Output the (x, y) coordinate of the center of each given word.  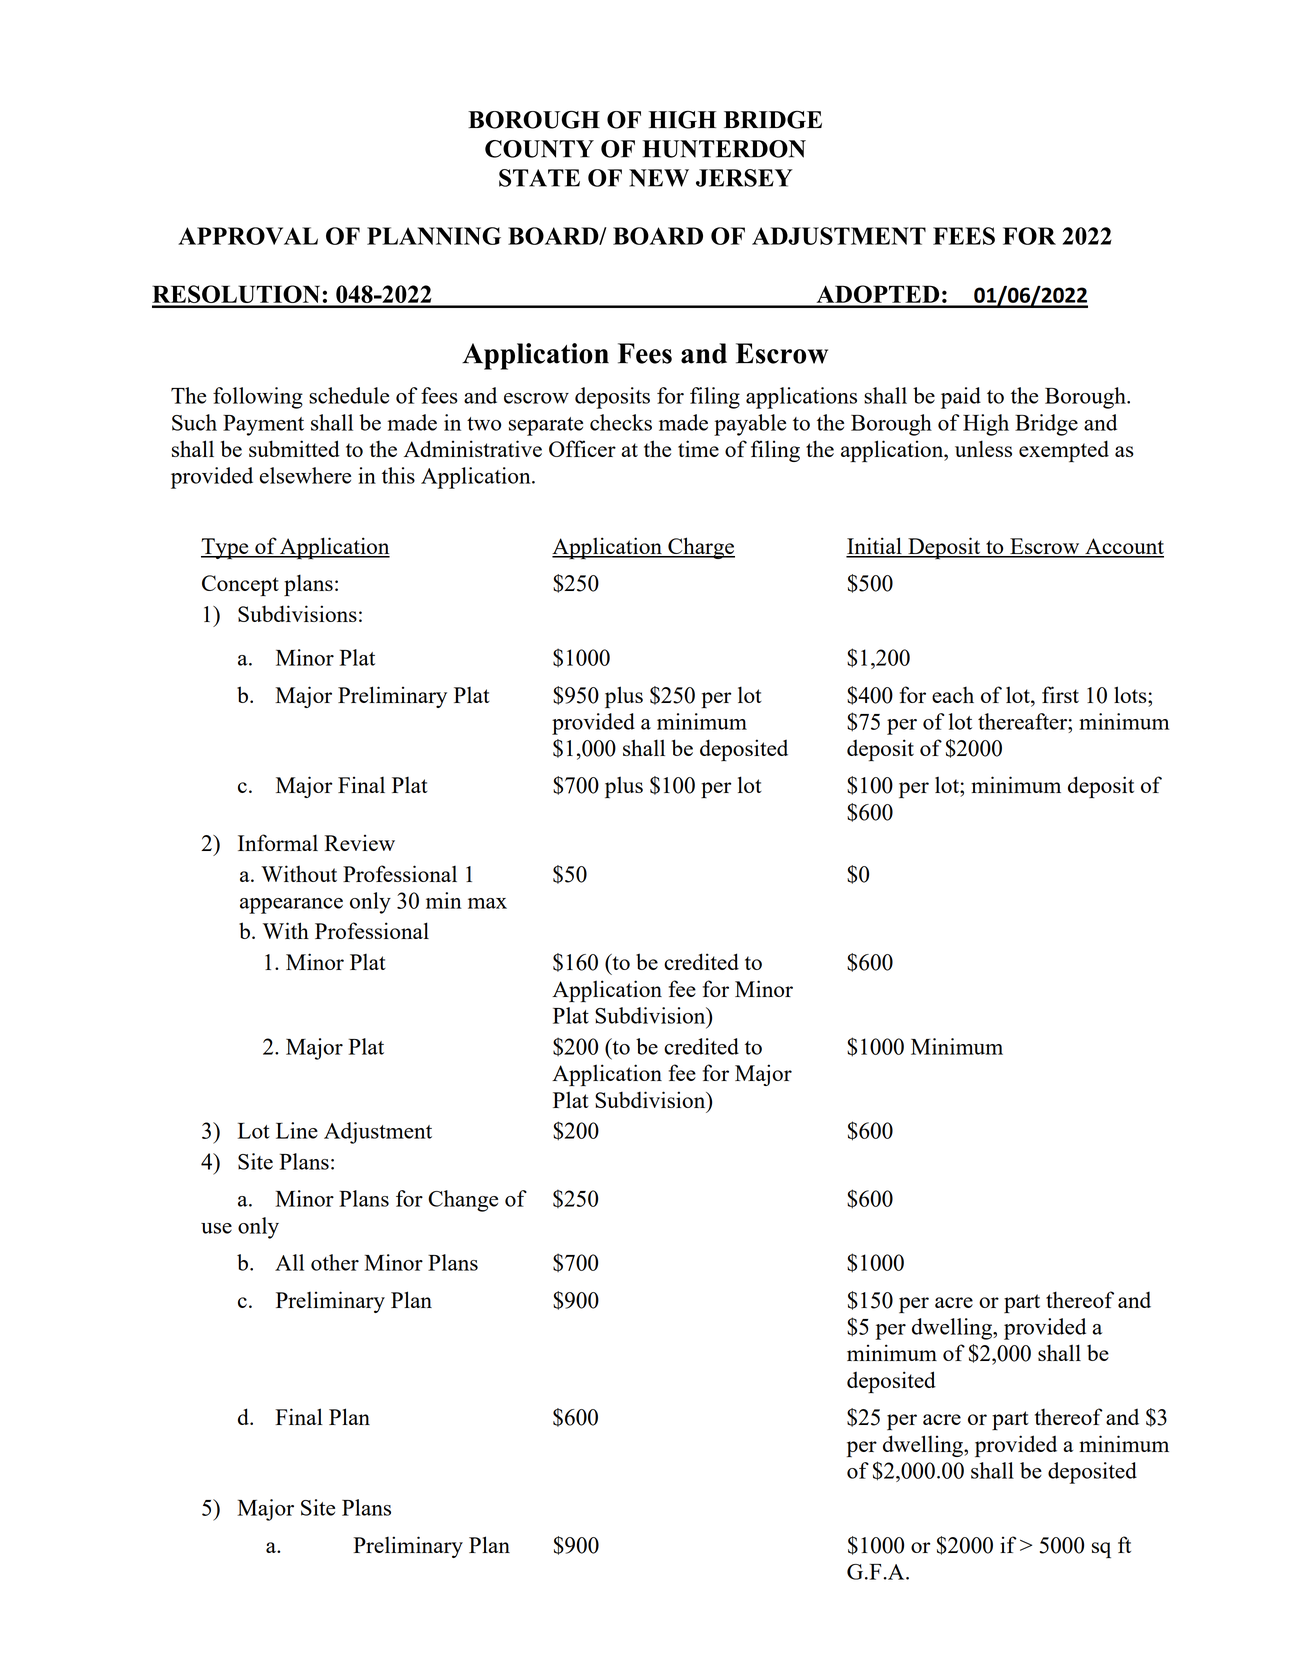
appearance (291, 906)
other (335, 1262)
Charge (700, 548)
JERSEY (744, 178)
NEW (659, 178)
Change (463, 1201)
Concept (240, 586)
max (487, 903)
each (953, 695)
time (698, 448)
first (1060, 694)
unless (983, 448)
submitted (294, 448)
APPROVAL (248, 236)
